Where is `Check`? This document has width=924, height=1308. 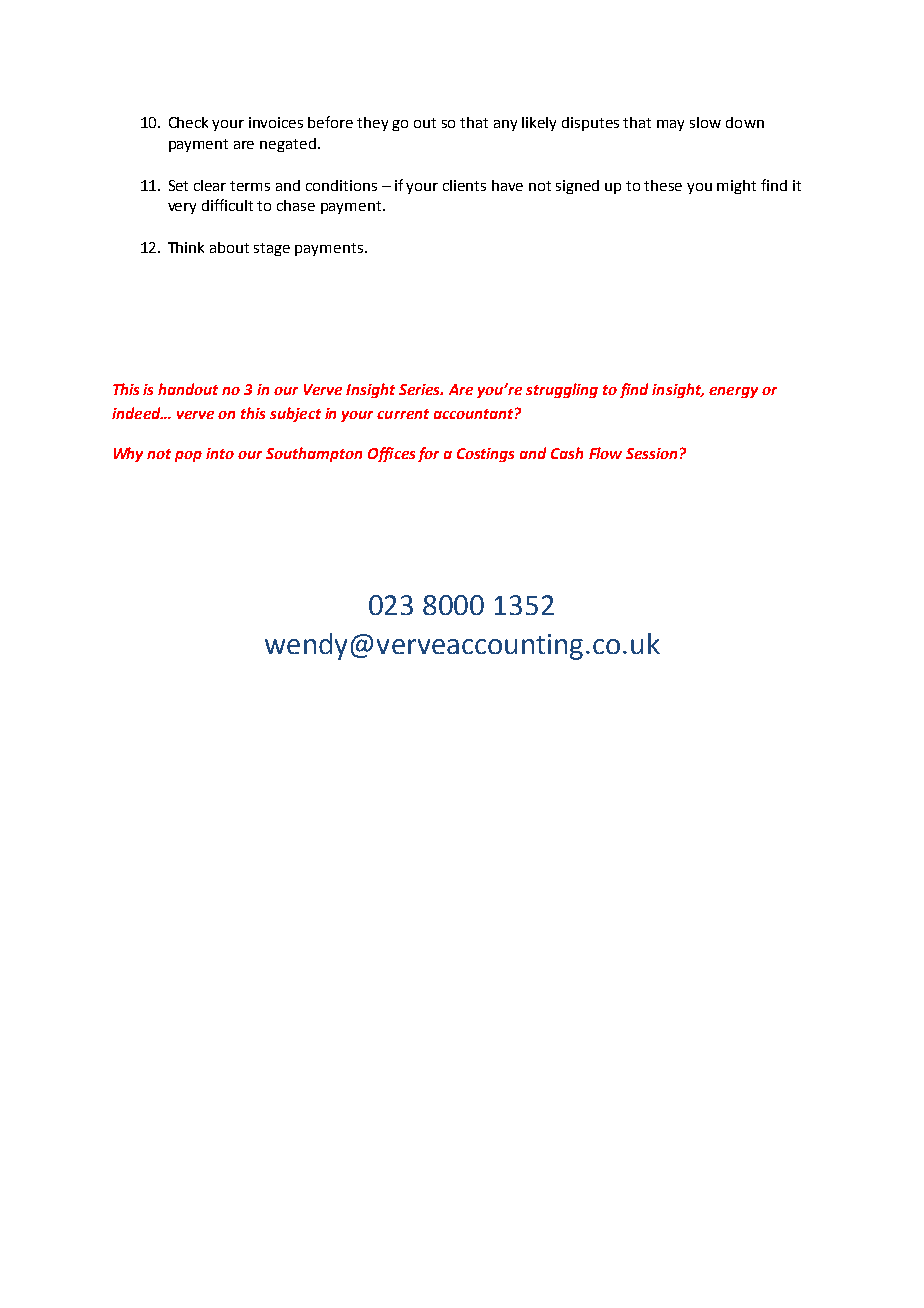 Check is located at coordinates (188, 122).
